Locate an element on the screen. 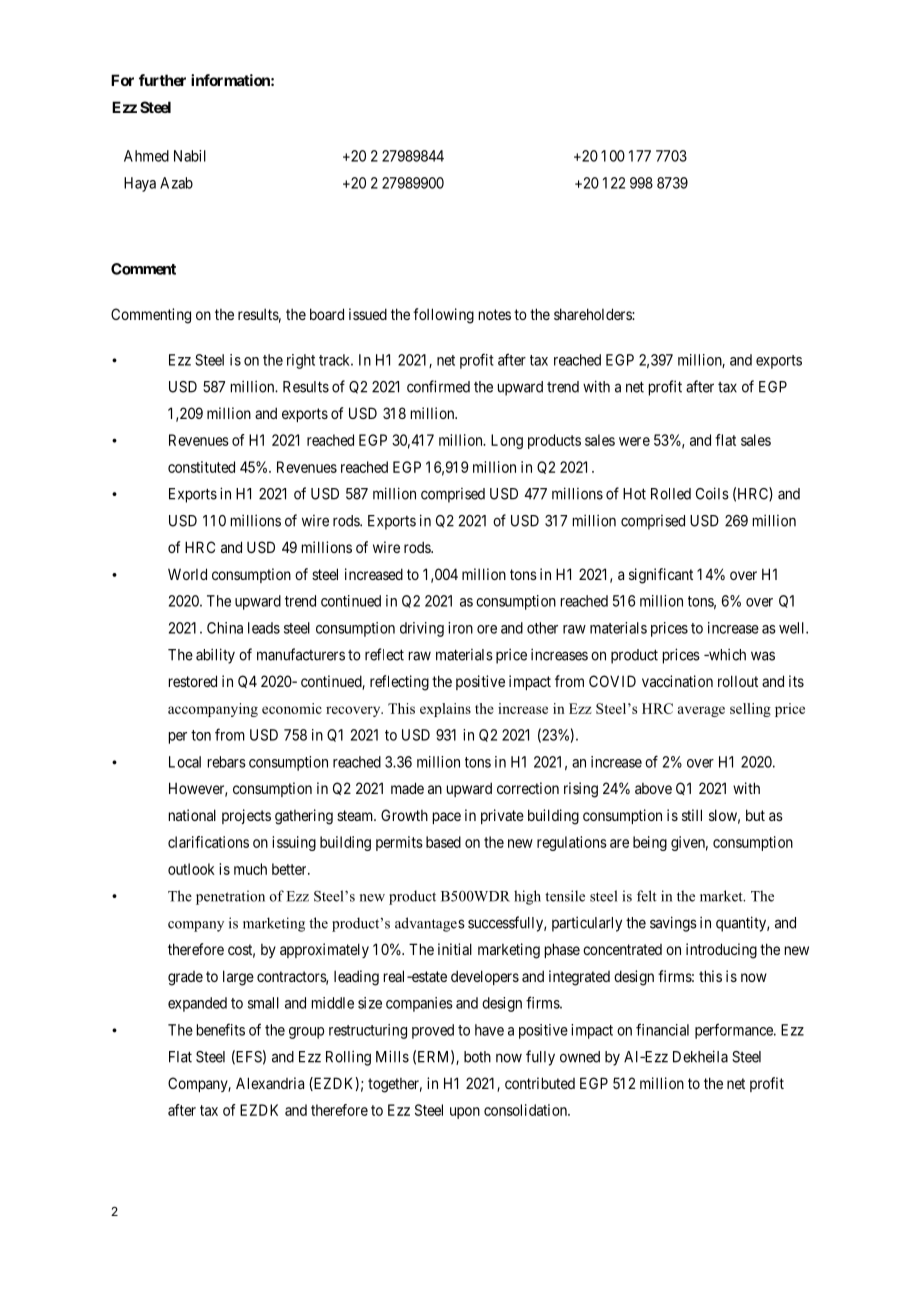 The image size is (924, 1308). clarifications is located at coordinates (208, 842).
